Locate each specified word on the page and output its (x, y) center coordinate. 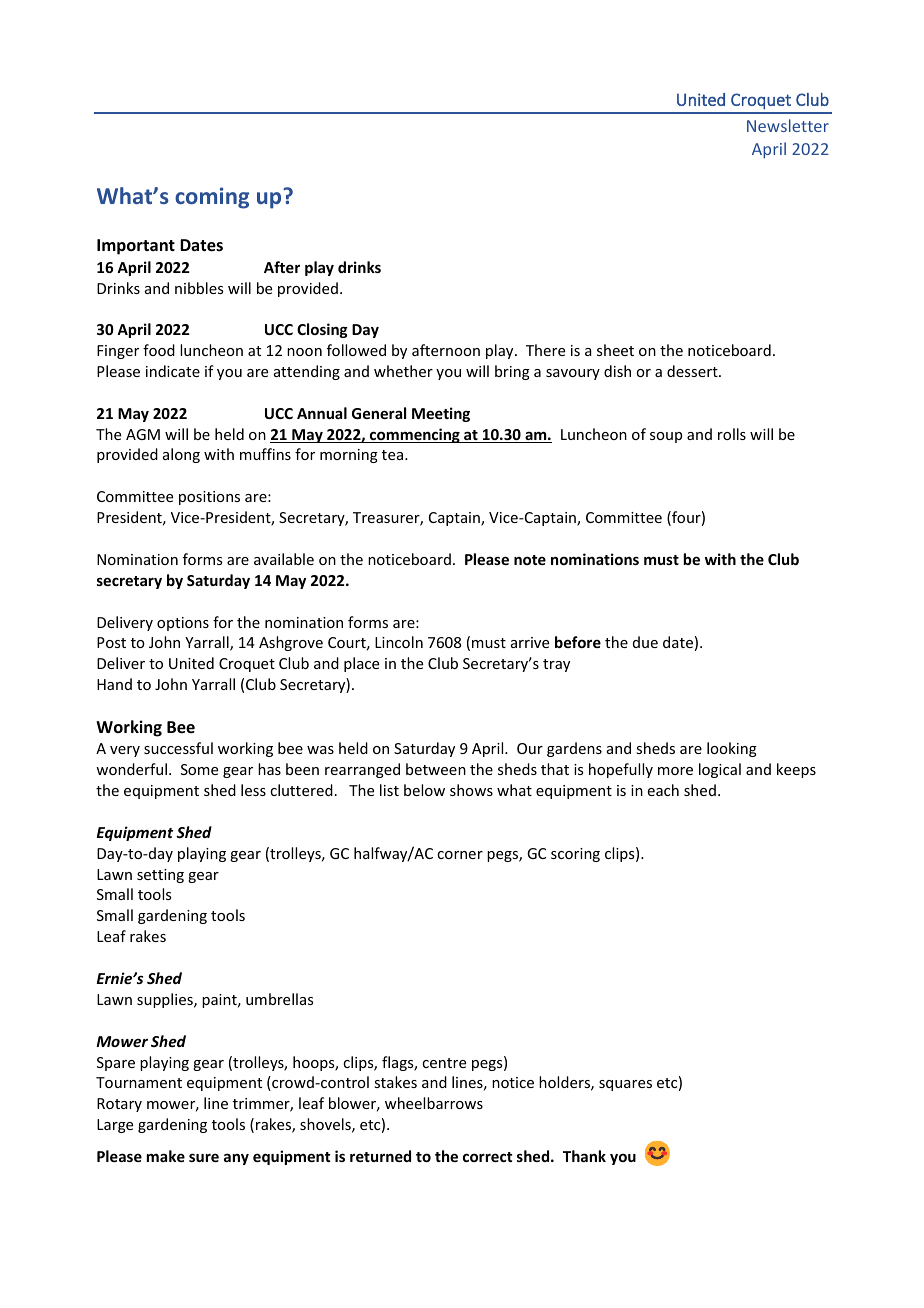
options (183, 624)
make (166, 1156)
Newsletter (788, 125)
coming (212, 198)
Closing (322, 330)
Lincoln (399, 642)
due (645, 642)
